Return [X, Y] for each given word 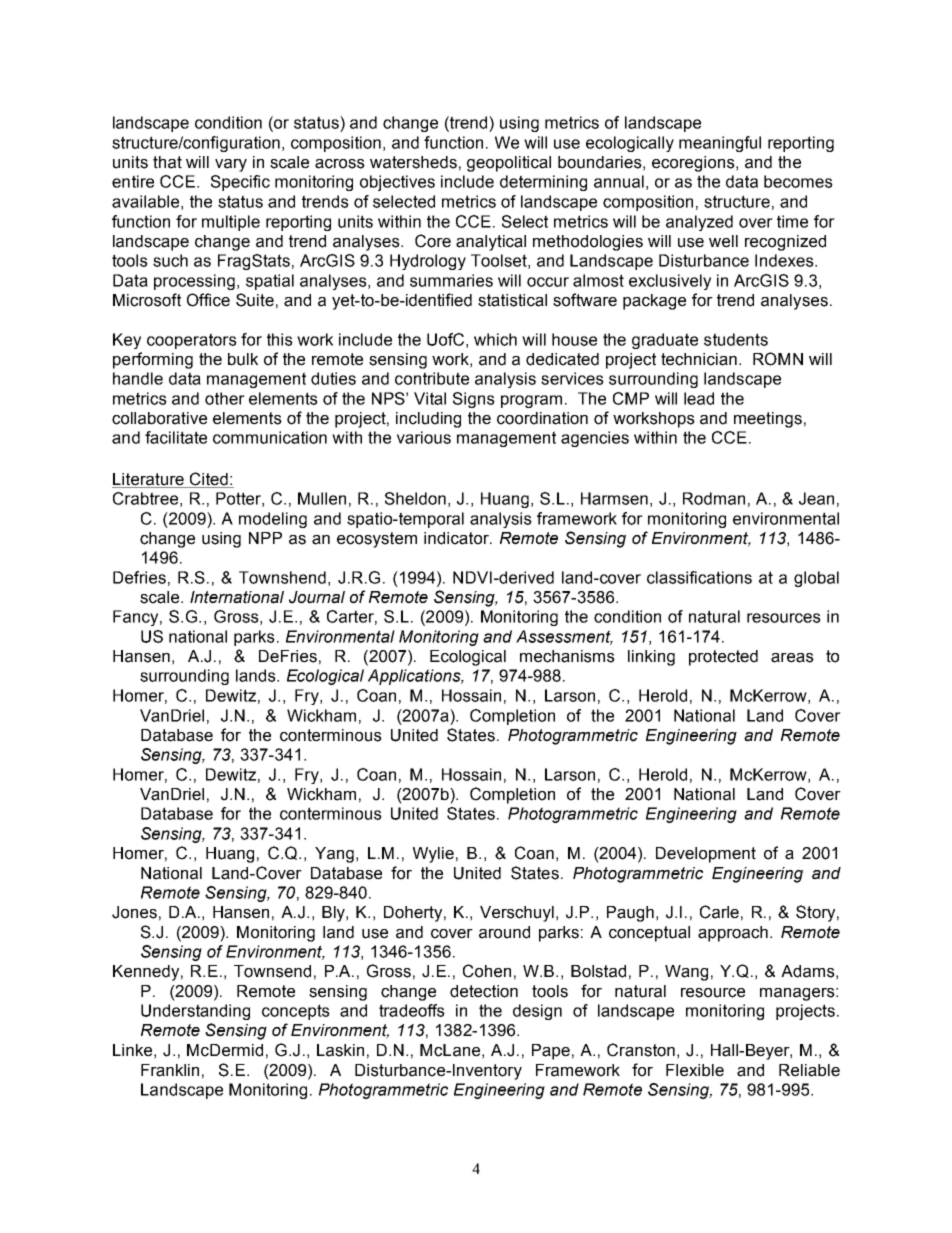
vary [231, 165]
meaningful [720, 144]
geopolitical [509, 164]
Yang [334, 855]
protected [723, 658]
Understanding [195, 1012]
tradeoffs [412, 1010]
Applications [415, 677]
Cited [209, 479]
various [424, 437]
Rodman [714, 498]
